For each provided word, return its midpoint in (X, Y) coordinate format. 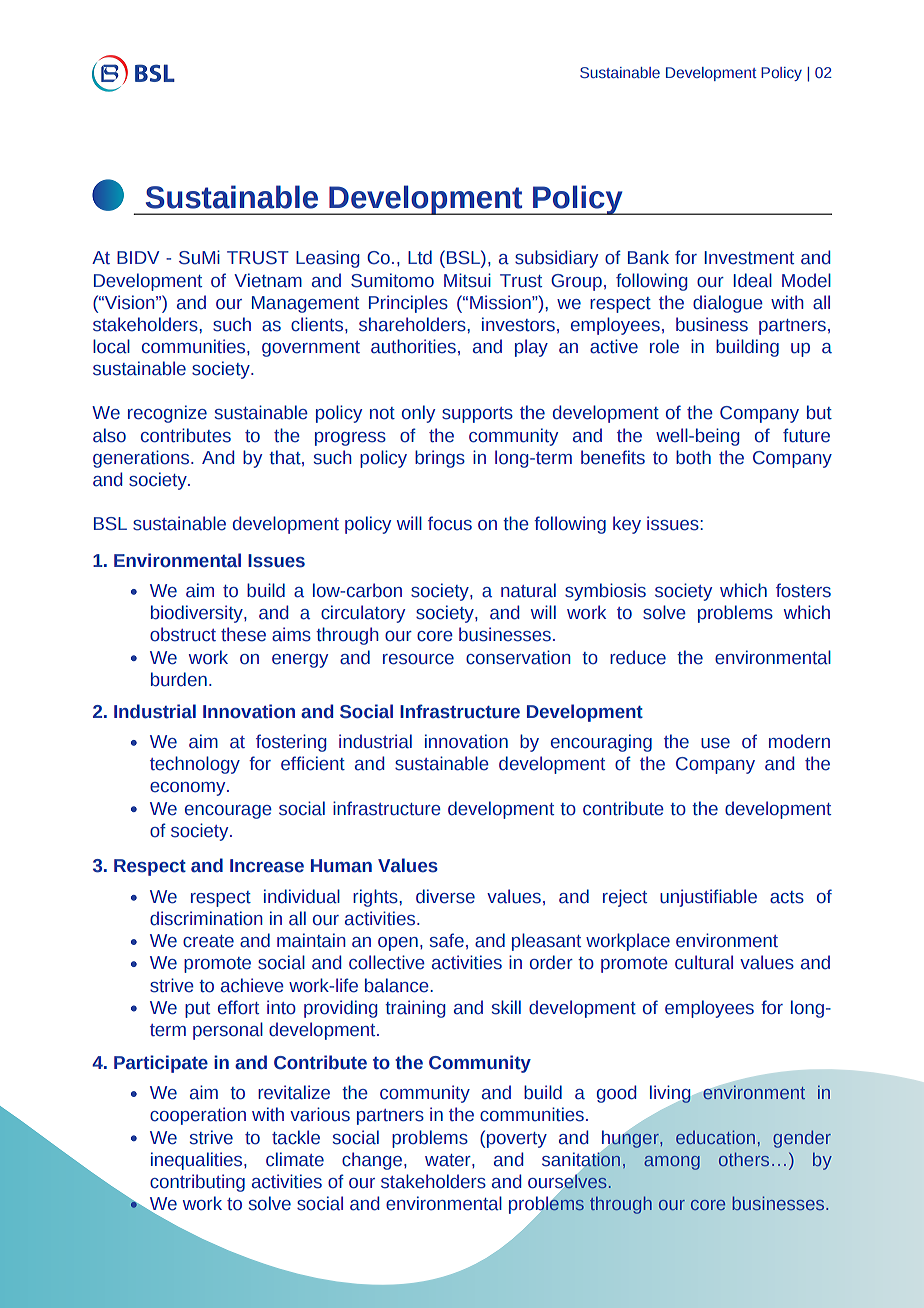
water (449, 1160)
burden (179, 679)
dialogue (728, 304)
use (715, 743)
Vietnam (268, 280)
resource (418, 659)
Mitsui (467, 280)
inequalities (198, 1161)
